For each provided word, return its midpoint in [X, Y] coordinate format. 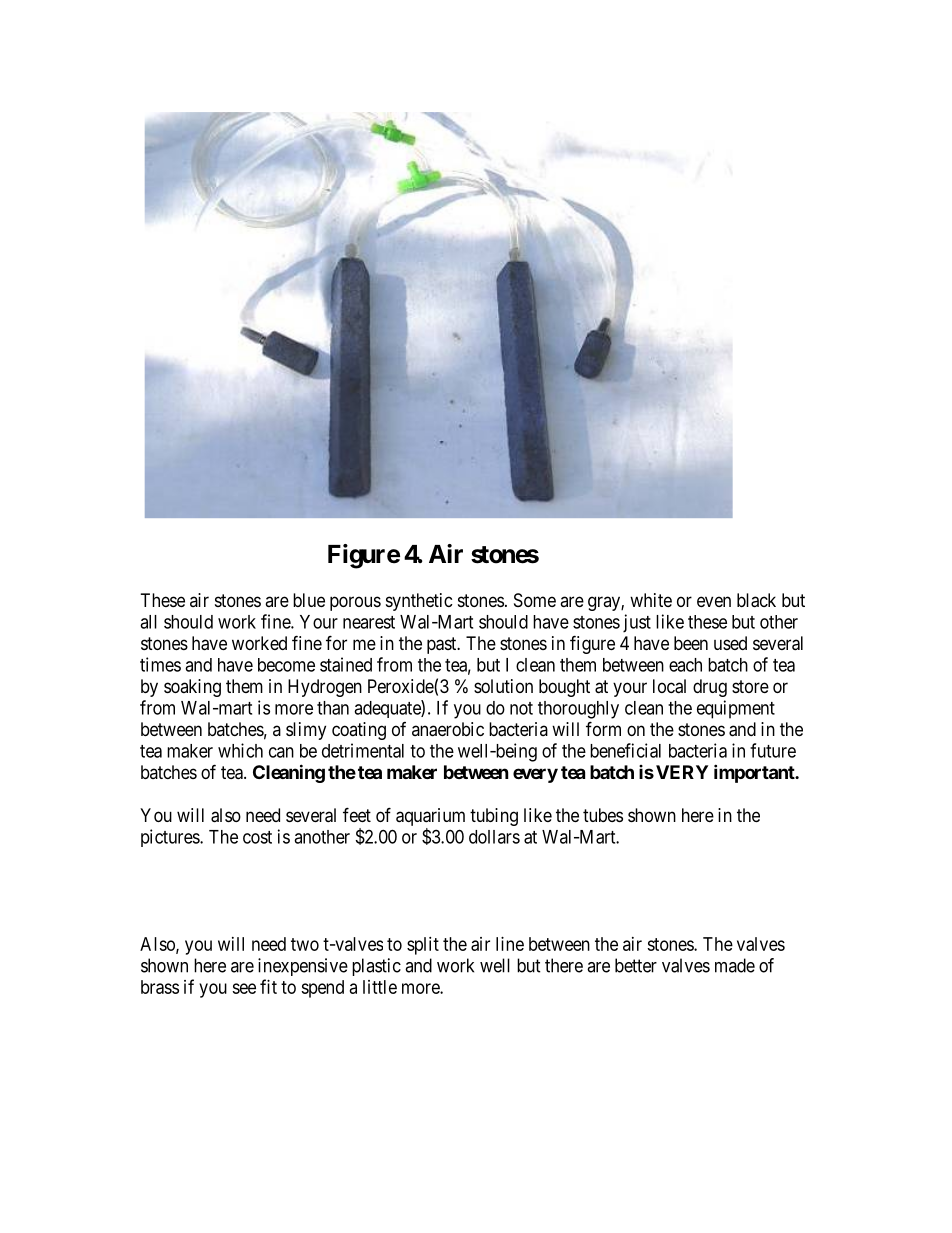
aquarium [430, 817]
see [244, 988]
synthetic [419, 602]
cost [257, 837]
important [755, 773]
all [148, 622]
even [714, 601]
